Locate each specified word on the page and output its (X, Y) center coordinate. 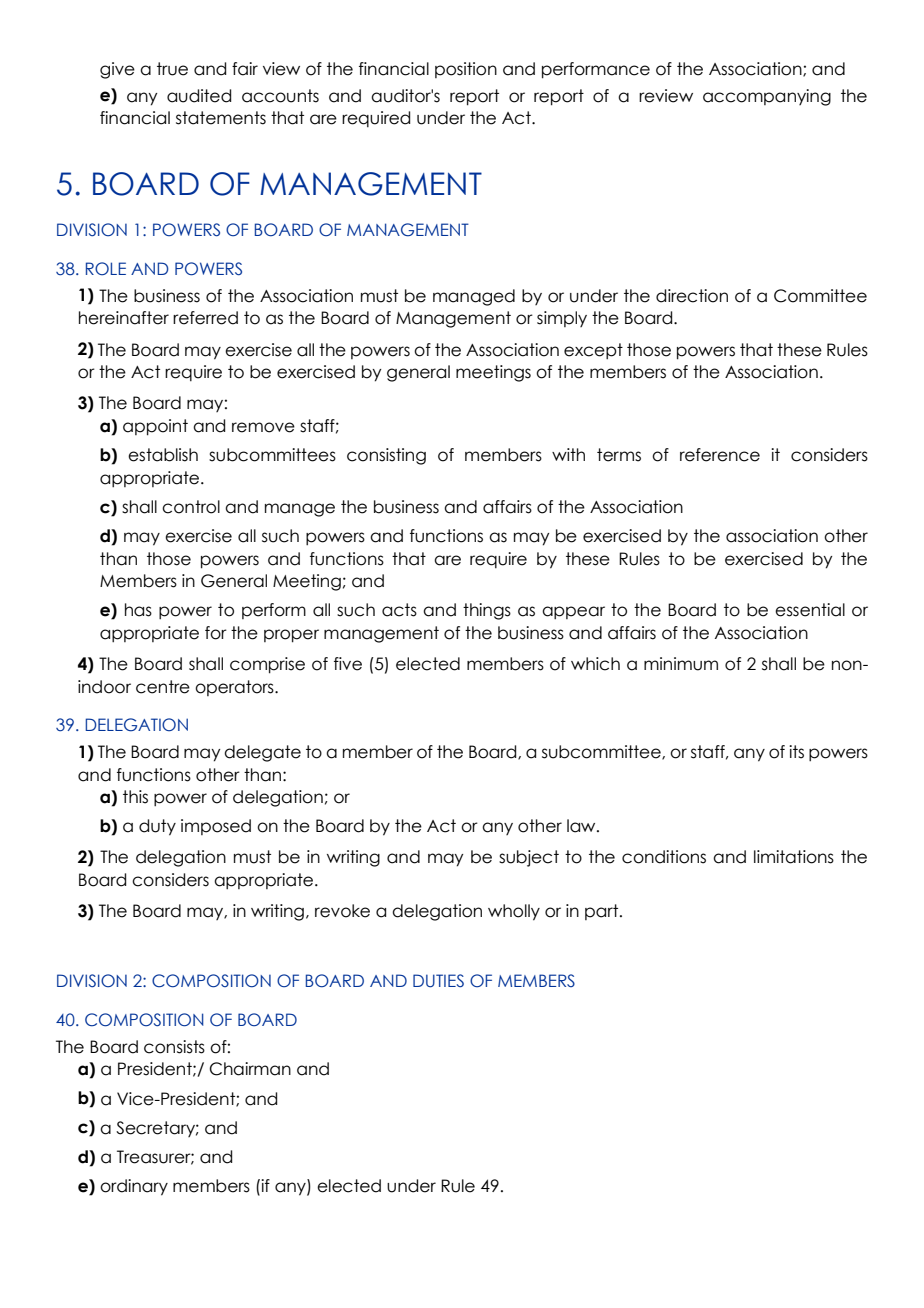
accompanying (767, 97)
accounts (280, 96)
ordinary (134, 1187)
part (603, 912)
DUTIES (438, 981)
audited (199, 96)
